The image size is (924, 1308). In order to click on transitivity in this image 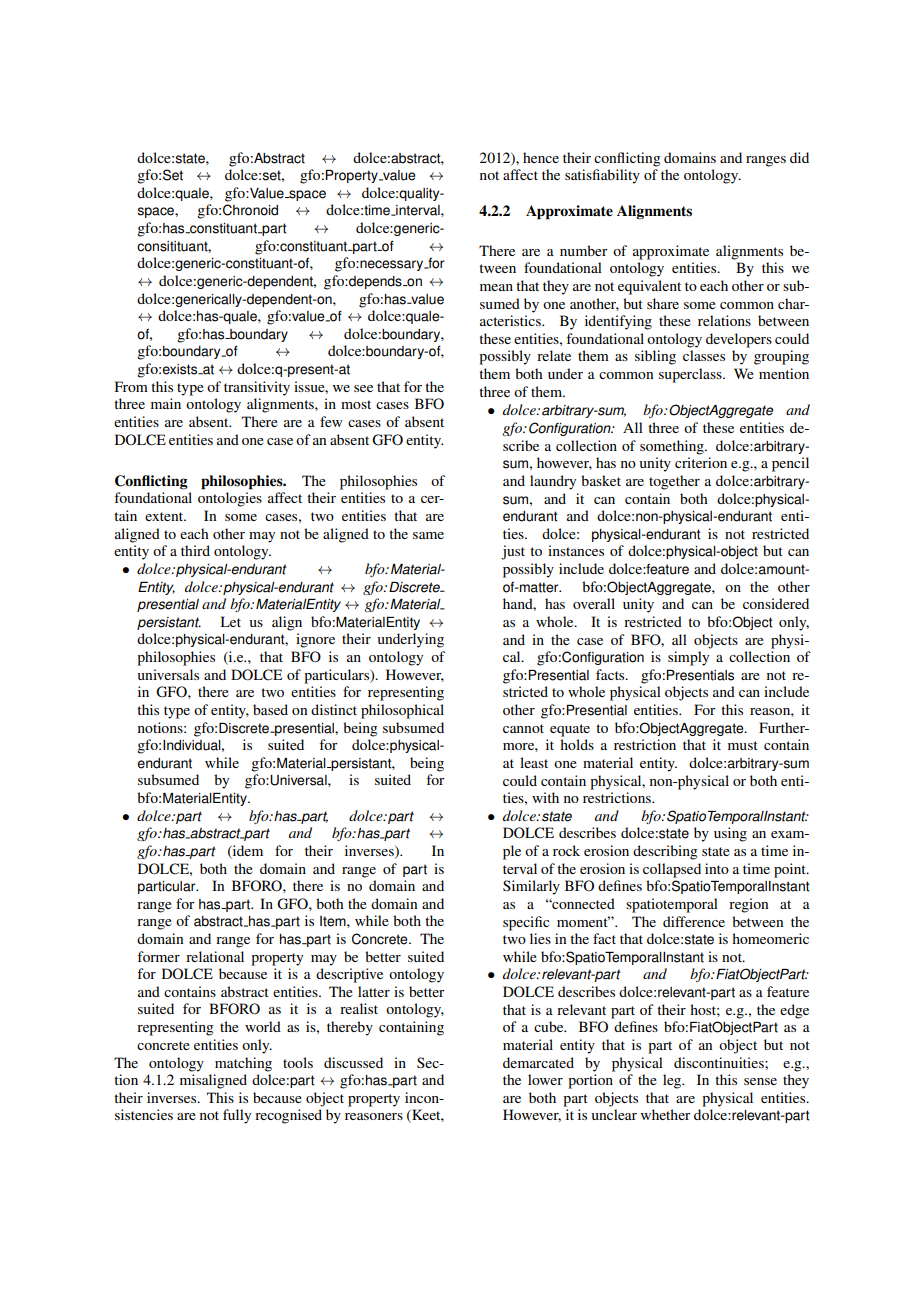, I will do `click(257, 388)`.
